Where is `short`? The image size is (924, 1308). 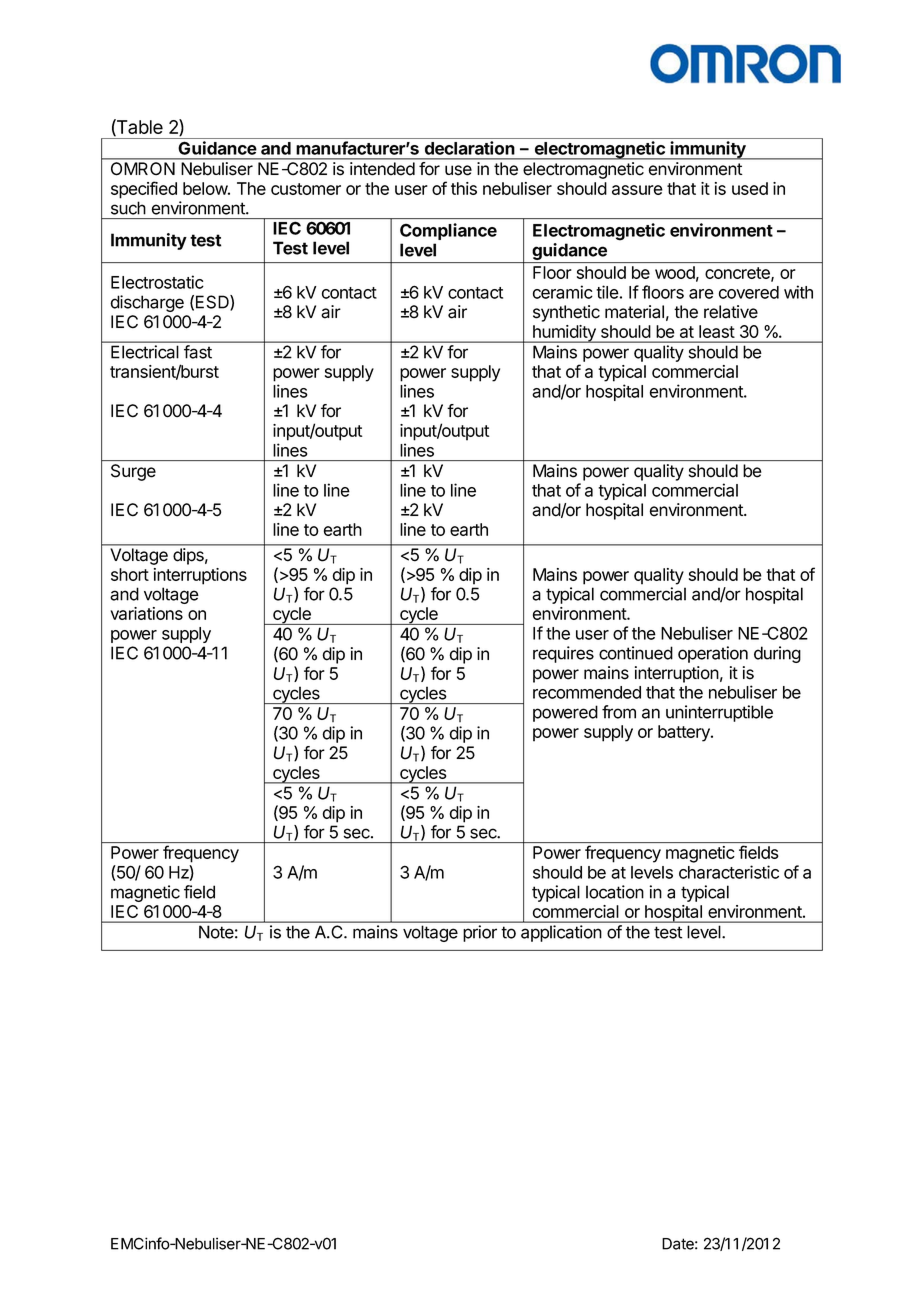
short is located at coordinates (130, 574).
